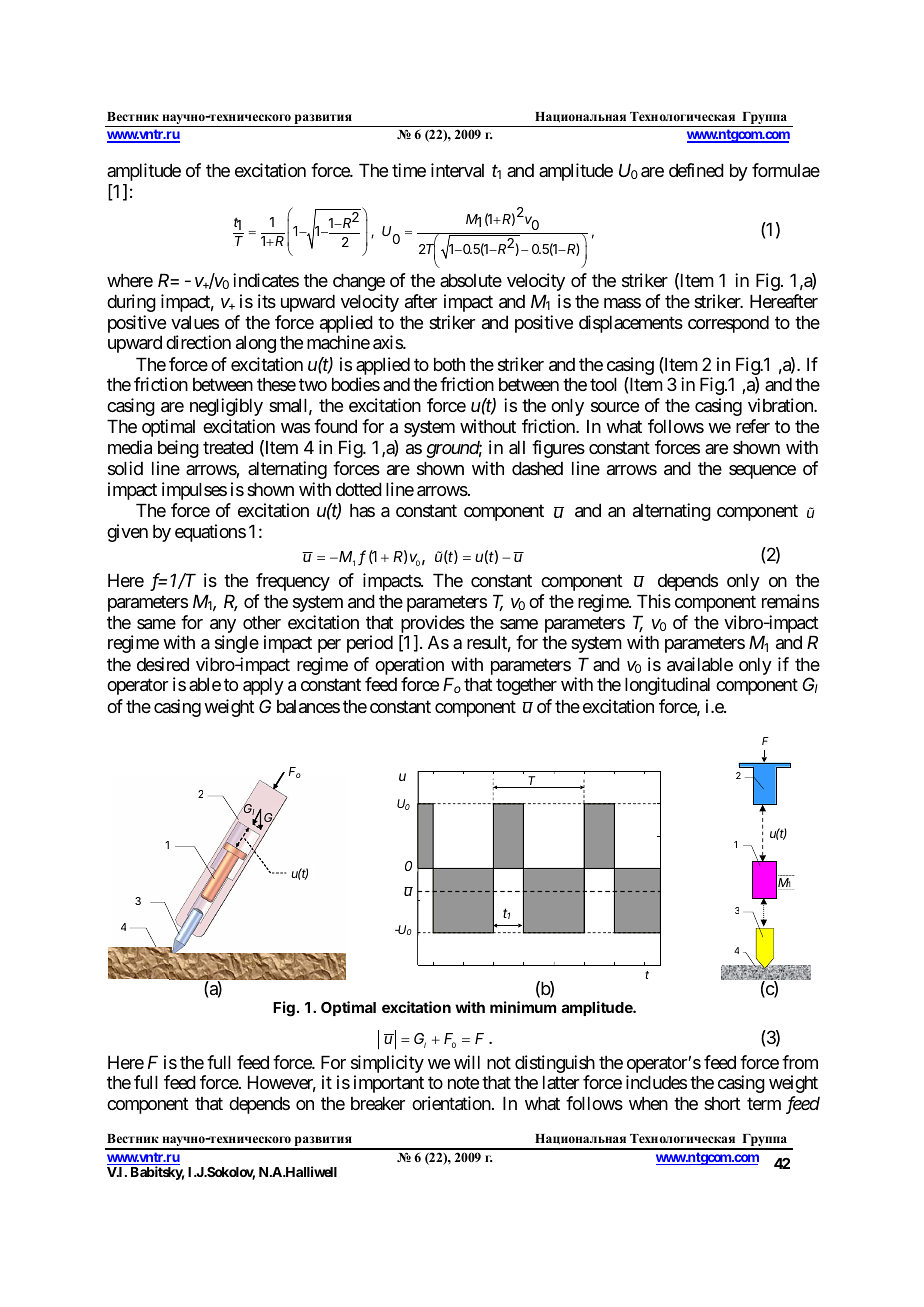 Image resolution: width=924 pixels, height=1307 pixels. What do you see at coordinates (378, 1103) in the page?
I see `breaker` at bounding box center [378, 1103].
